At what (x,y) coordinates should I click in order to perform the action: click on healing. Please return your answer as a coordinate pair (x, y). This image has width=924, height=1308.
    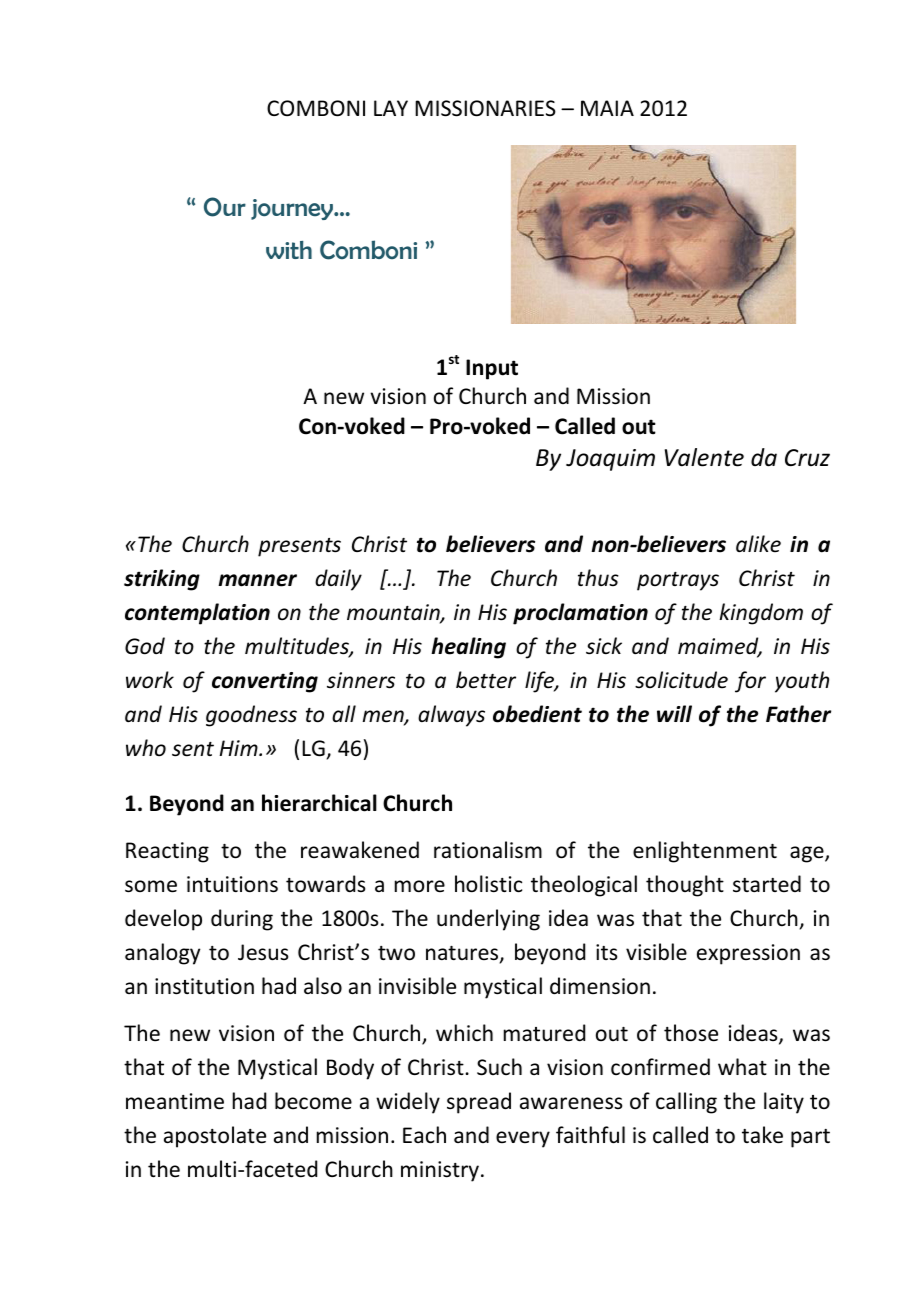
    Looking at the image, I should click on (468, 648).
